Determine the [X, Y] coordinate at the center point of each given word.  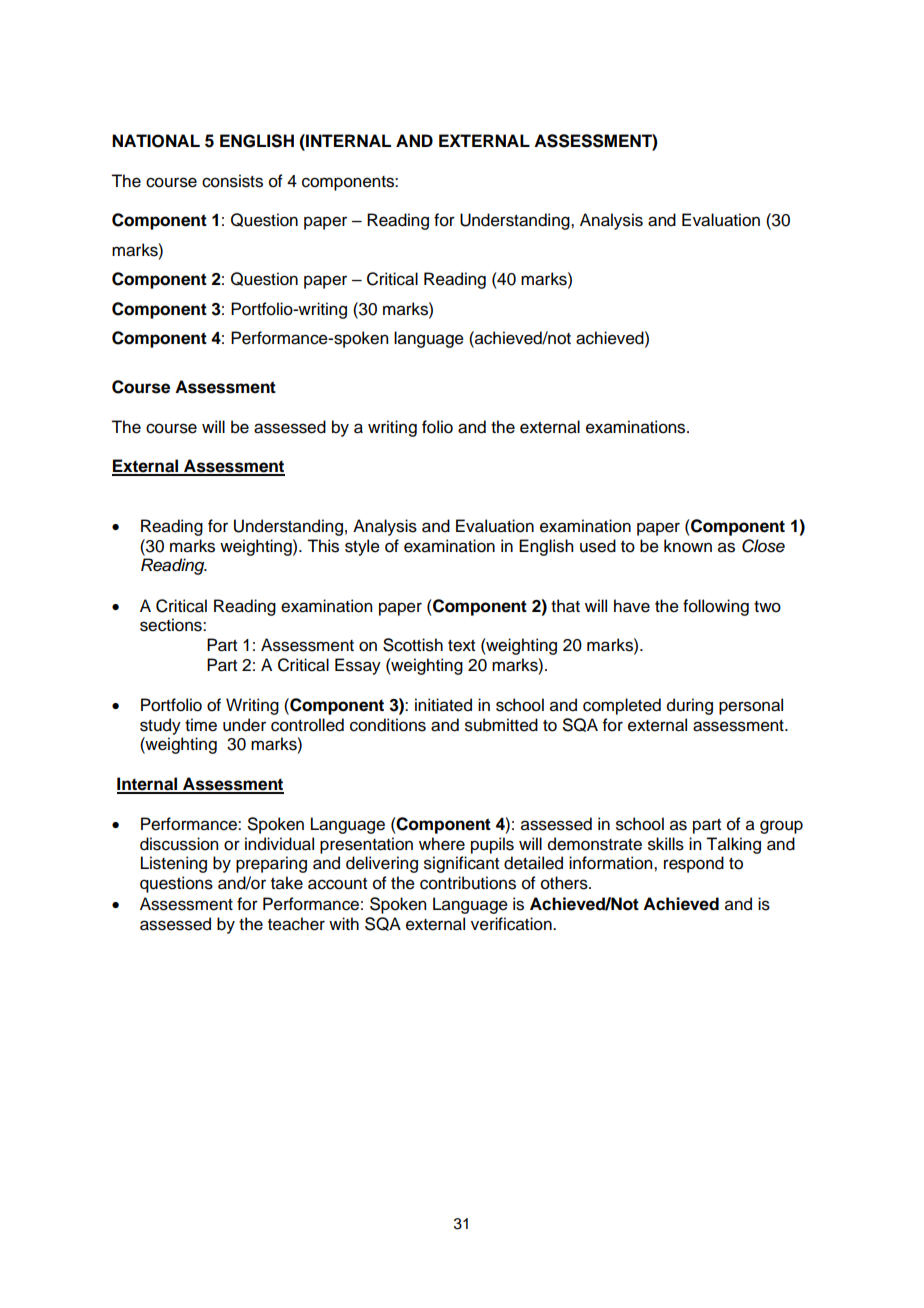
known [688, 546]
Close [763, 546]
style [362, 547]
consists [232, 181]
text [461, 646]
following [716, 607]
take [287, 883]
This [323, 546]
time [201, 725]
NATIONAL [156, 141]
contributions [468, 883]
